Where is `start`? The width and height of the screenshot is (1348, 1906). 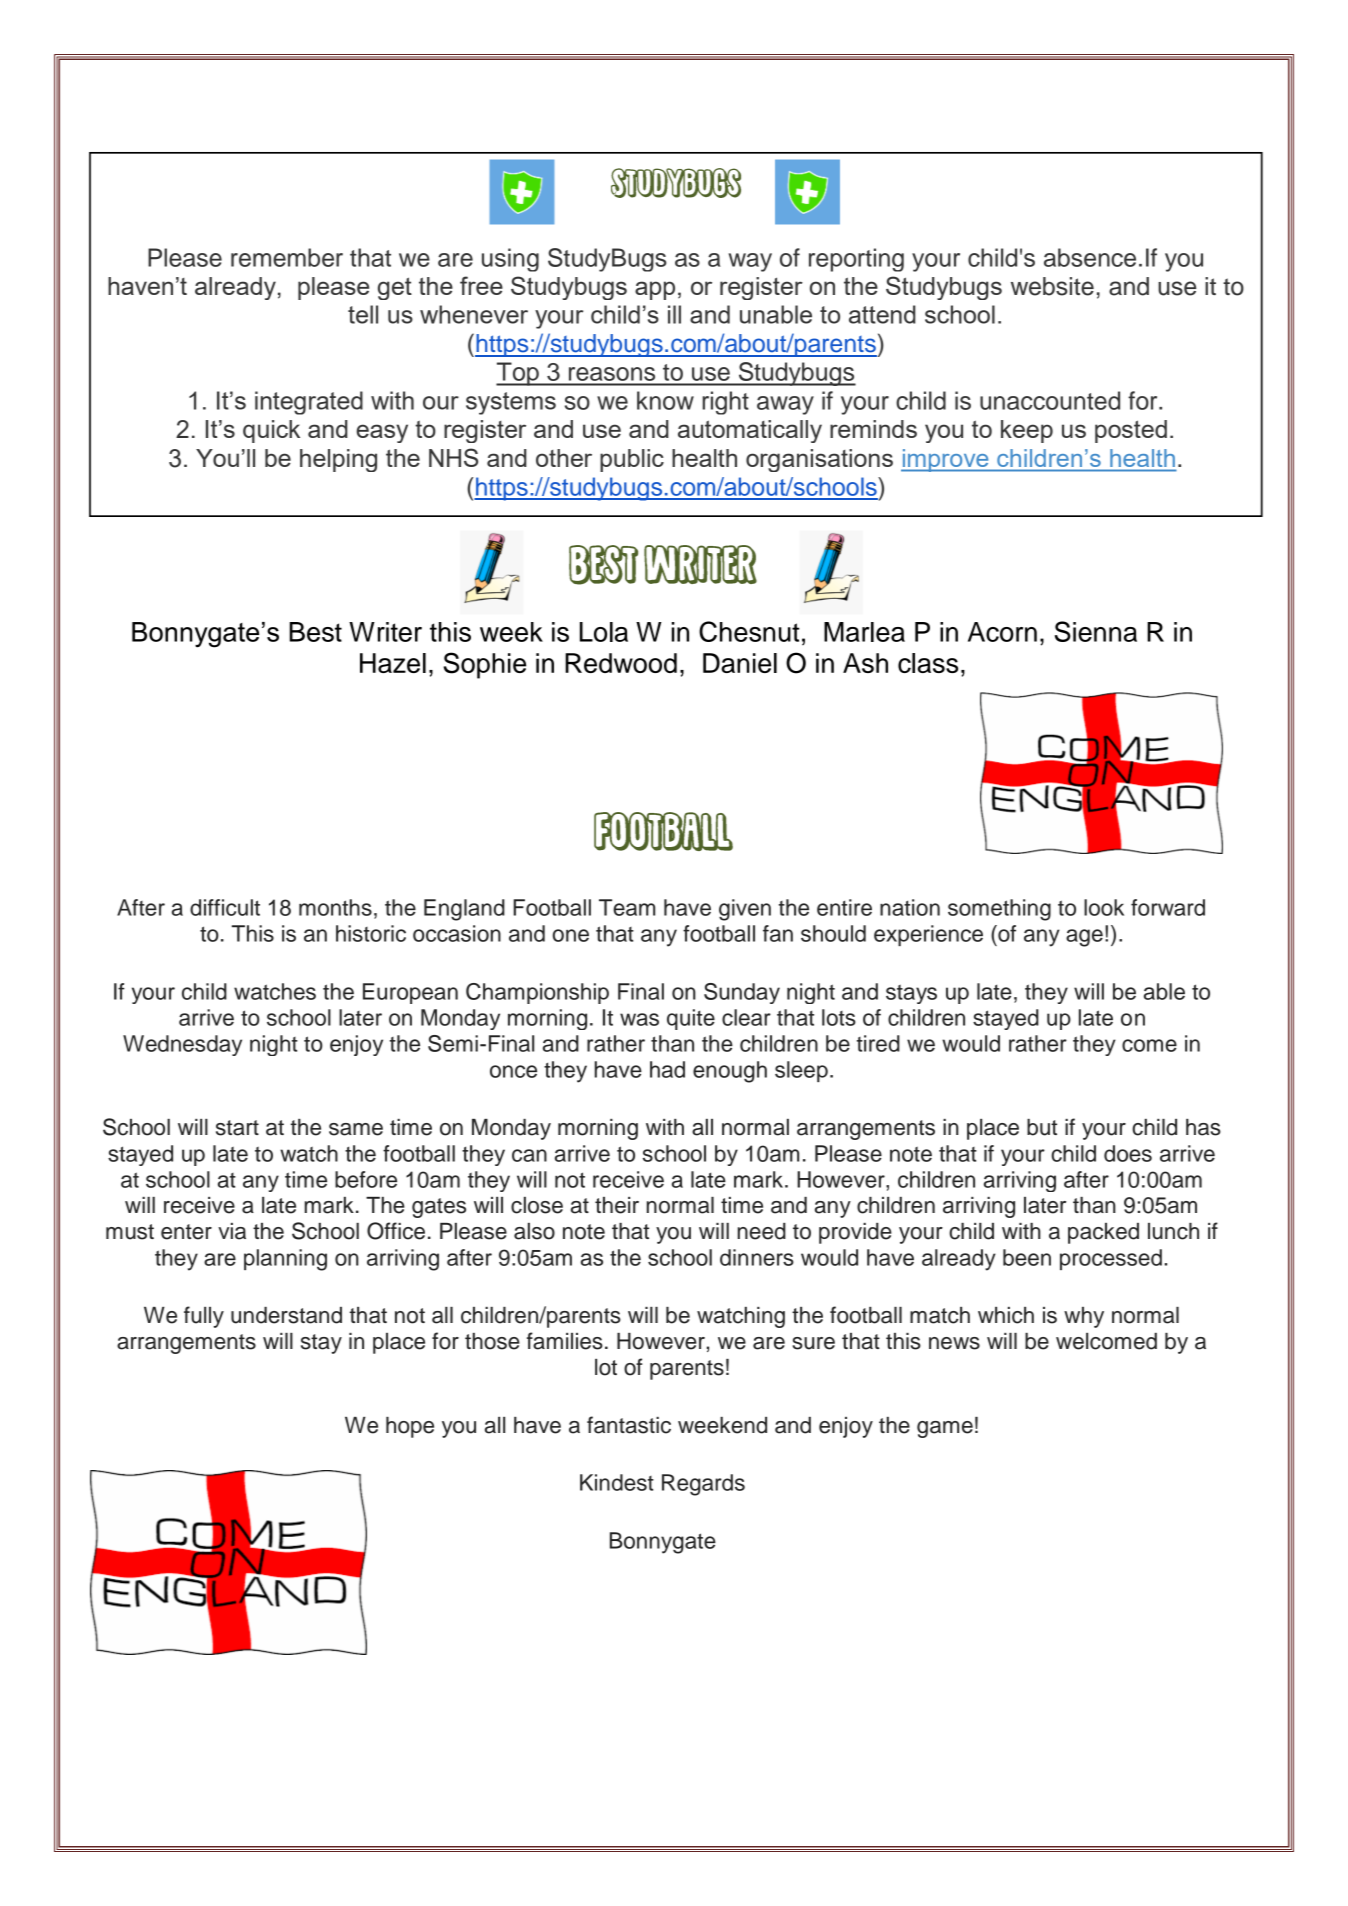 start is located at coordinates (237, 1128).
